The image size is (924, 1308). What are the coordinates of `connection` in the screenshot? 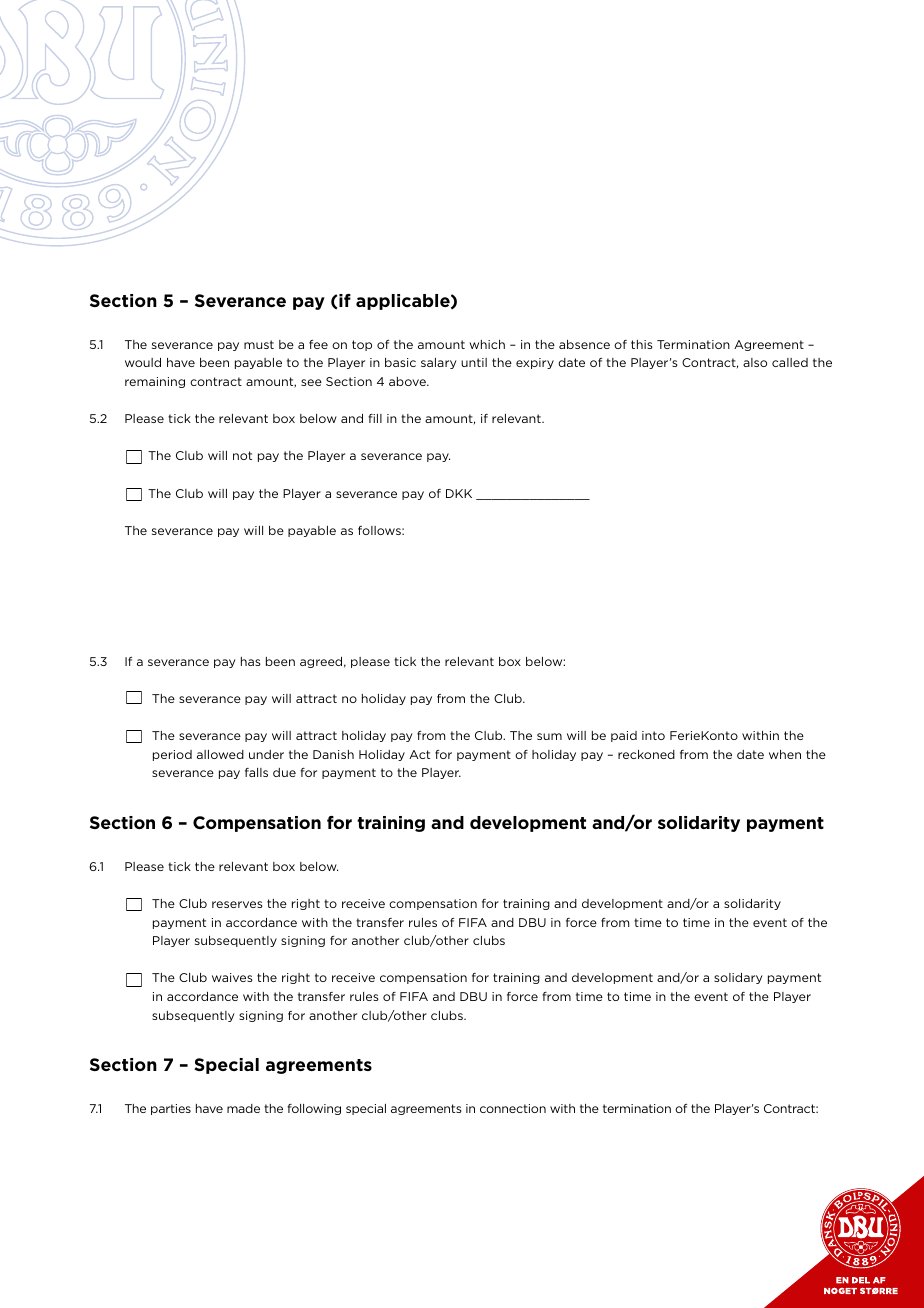 It's located at (513, 1108).
